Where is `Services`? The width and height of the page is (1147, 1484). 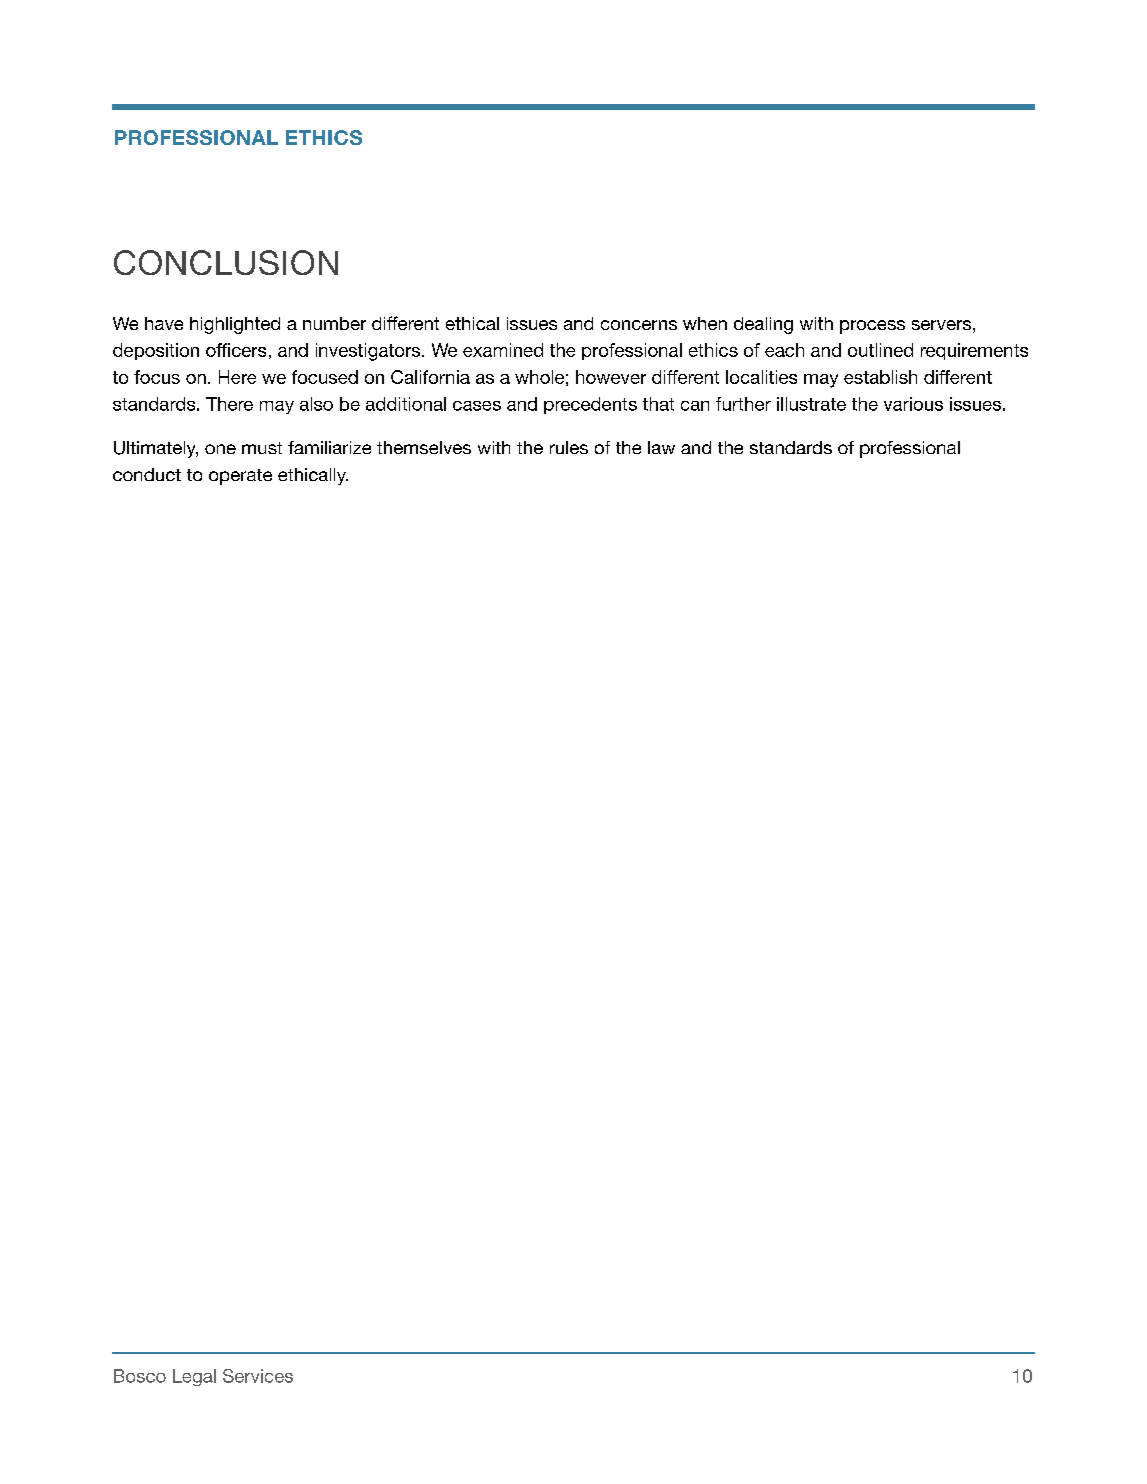 Services is located at coordinates (258, 1376).
